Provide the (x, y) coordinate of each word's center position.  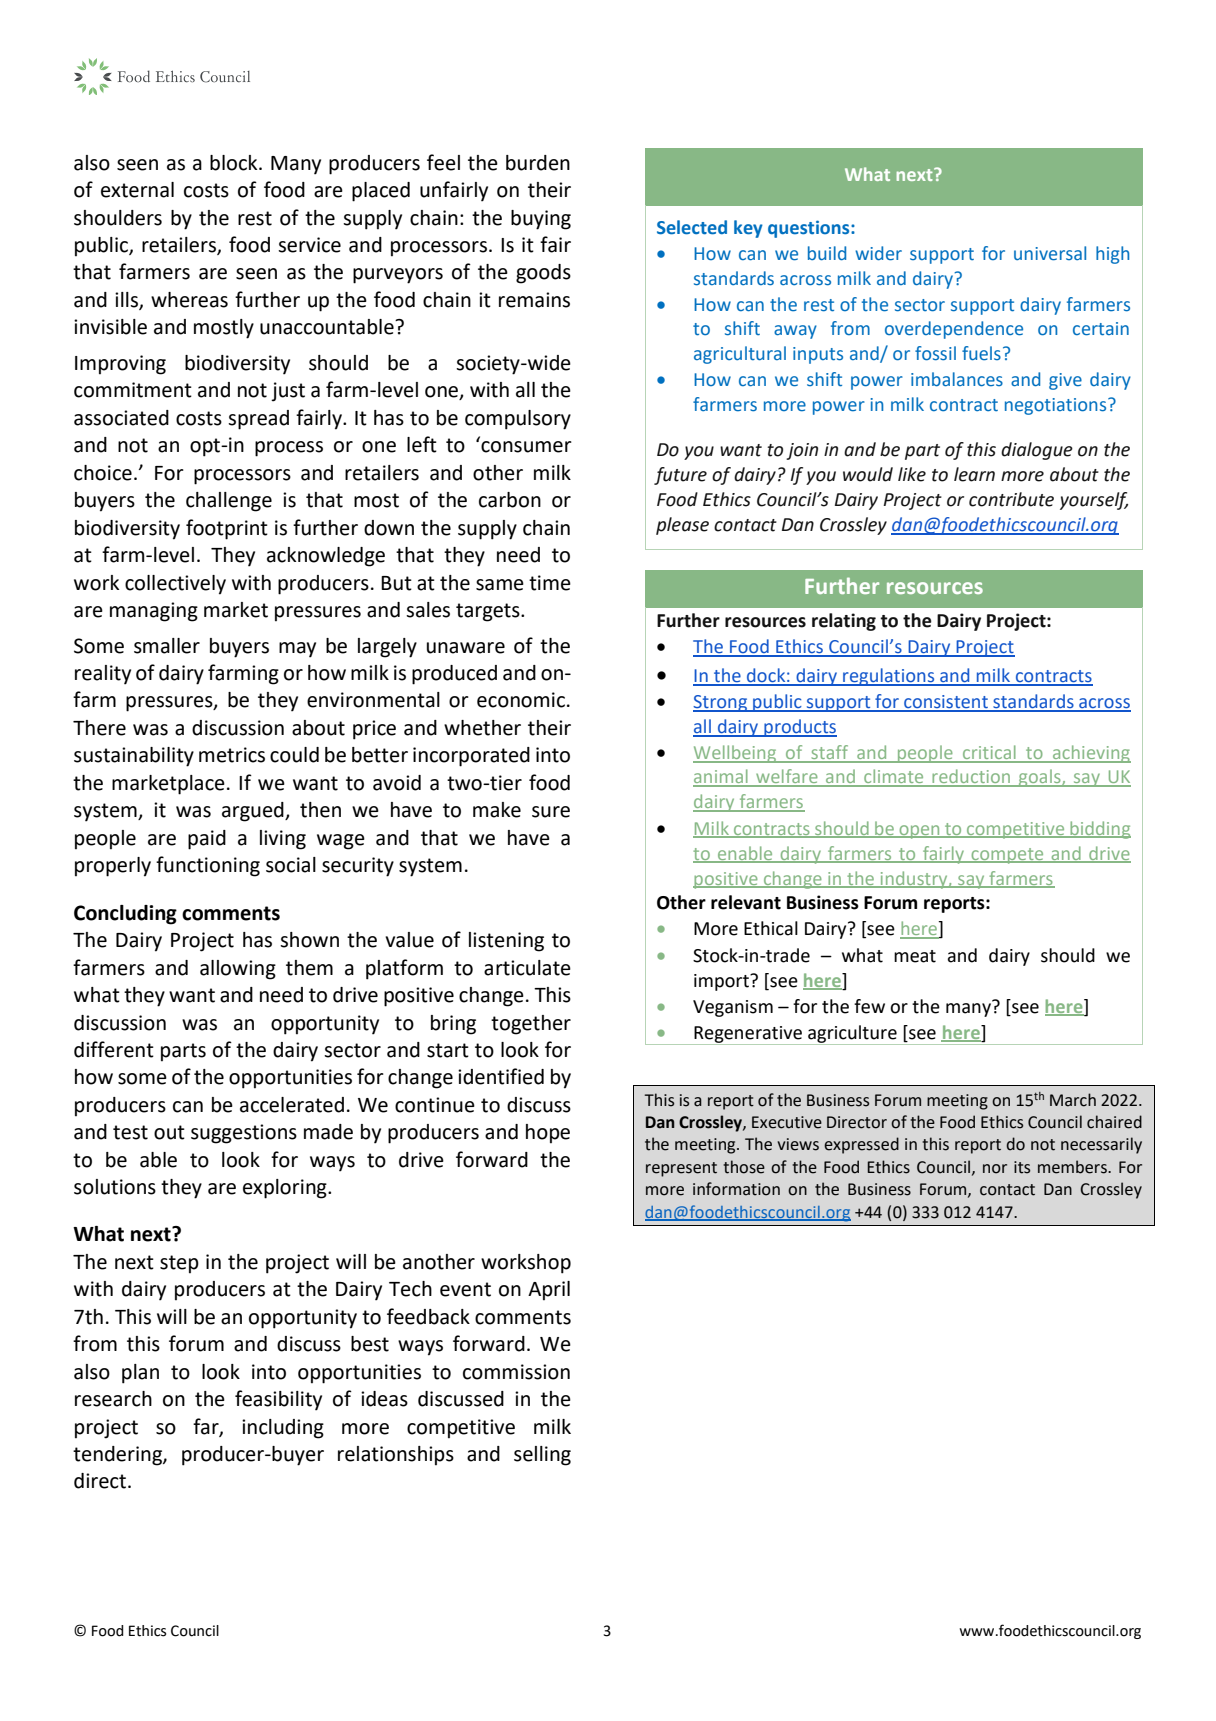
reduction (971, 777)
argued (254, 812)
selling (542, 1456)
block (235, 163)
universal (1050, 253)
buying (541, 220)
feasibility (278, 1400)
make (497, 810)
